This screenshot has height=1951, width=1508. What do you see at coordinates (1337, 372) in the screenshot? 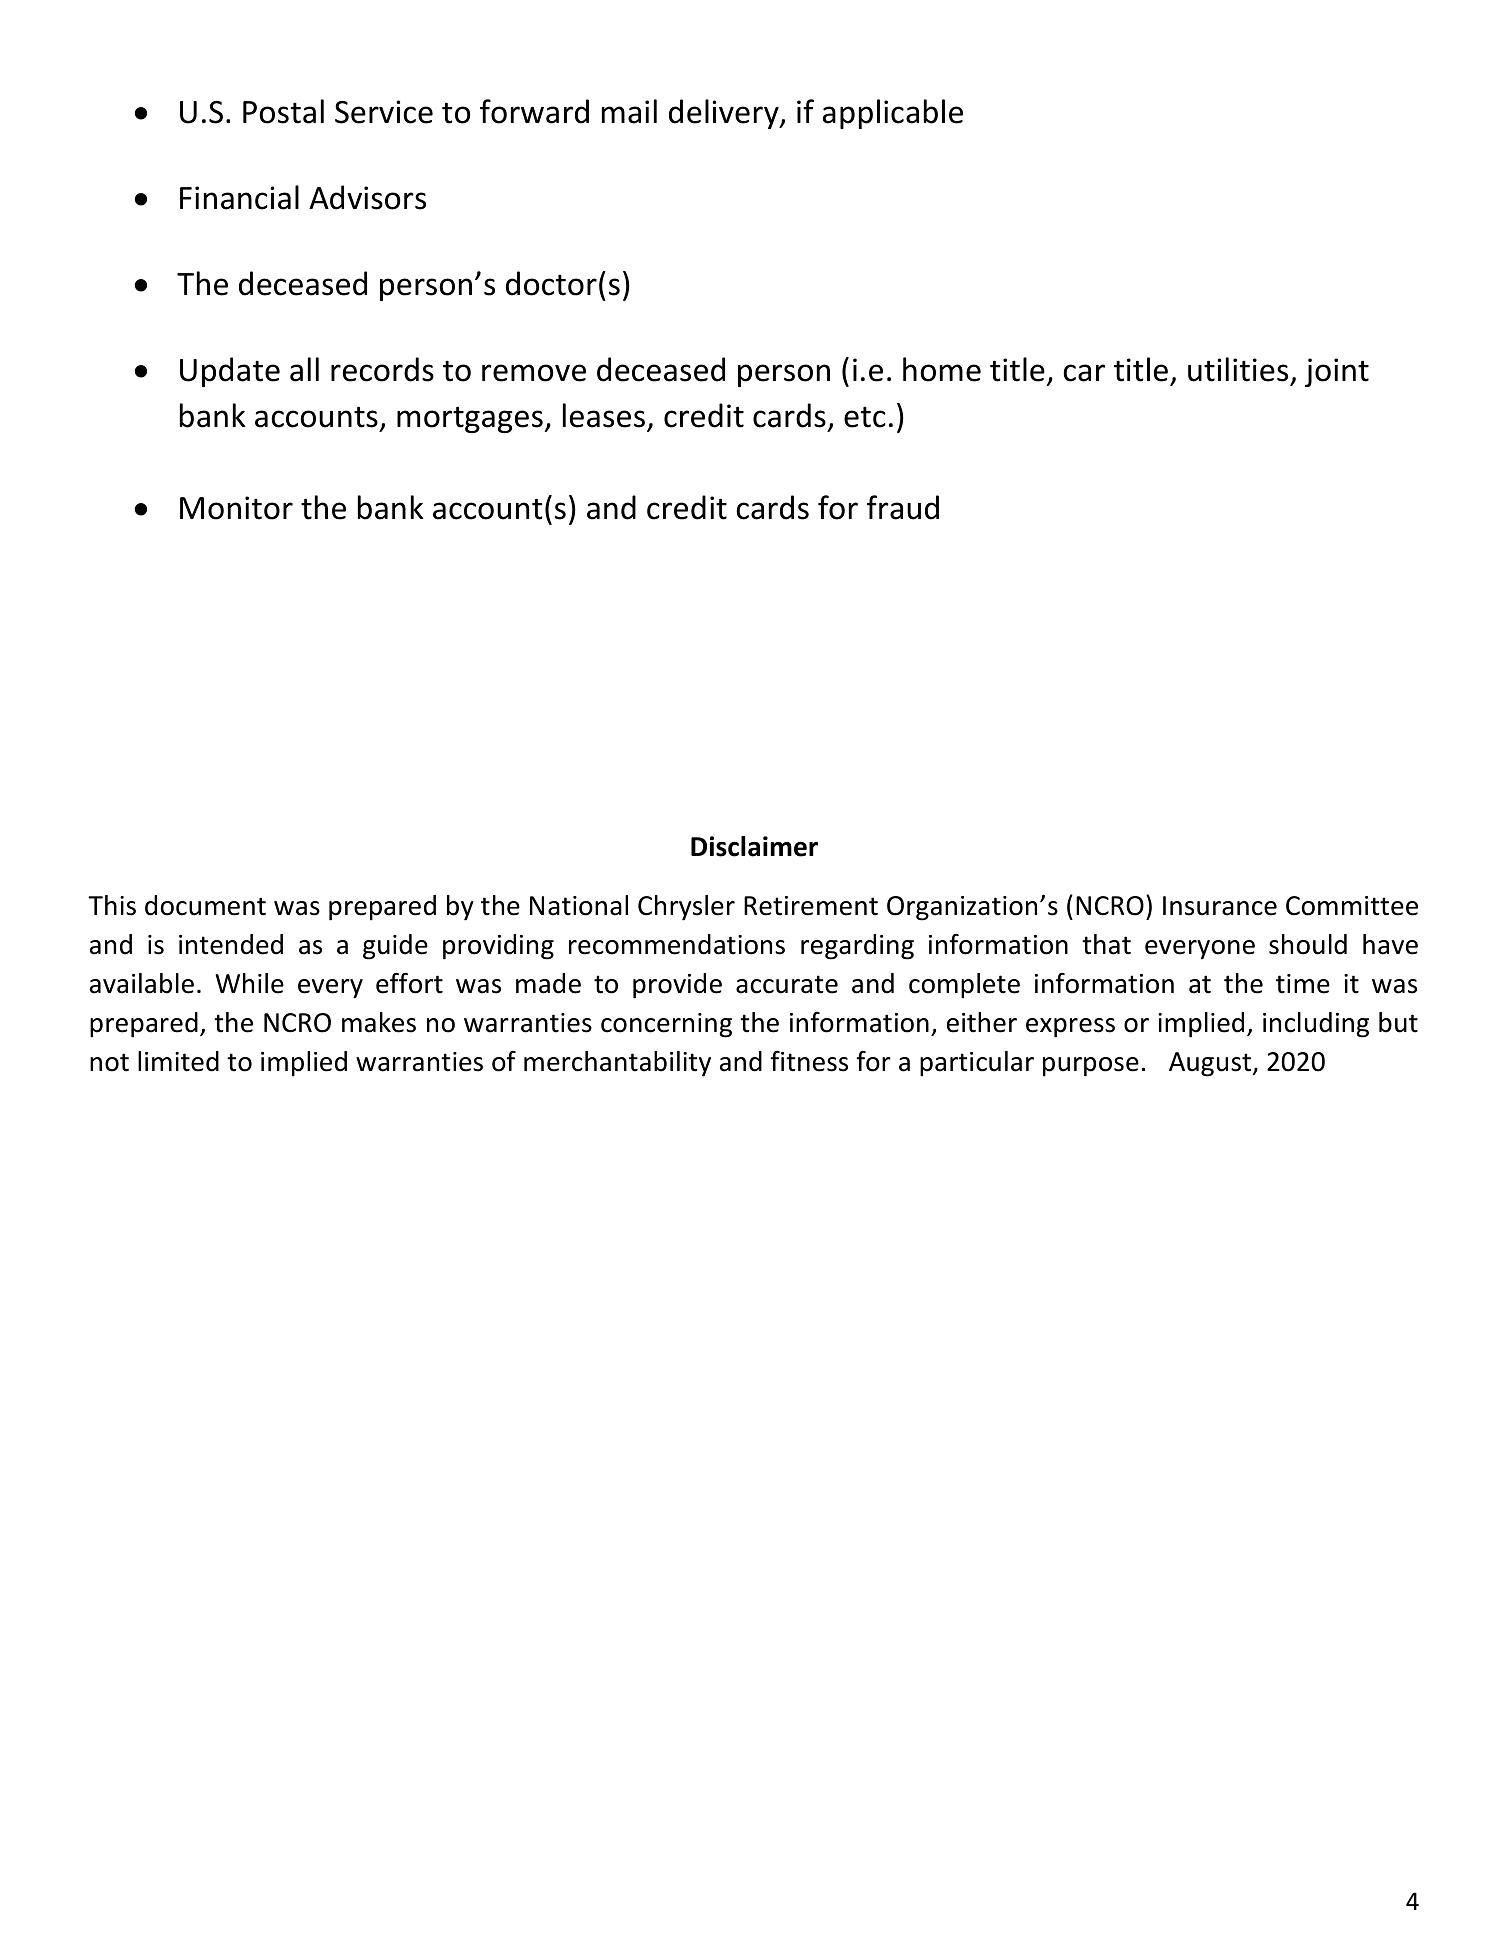
I see `joint` at bounding box center [1337, 372].
